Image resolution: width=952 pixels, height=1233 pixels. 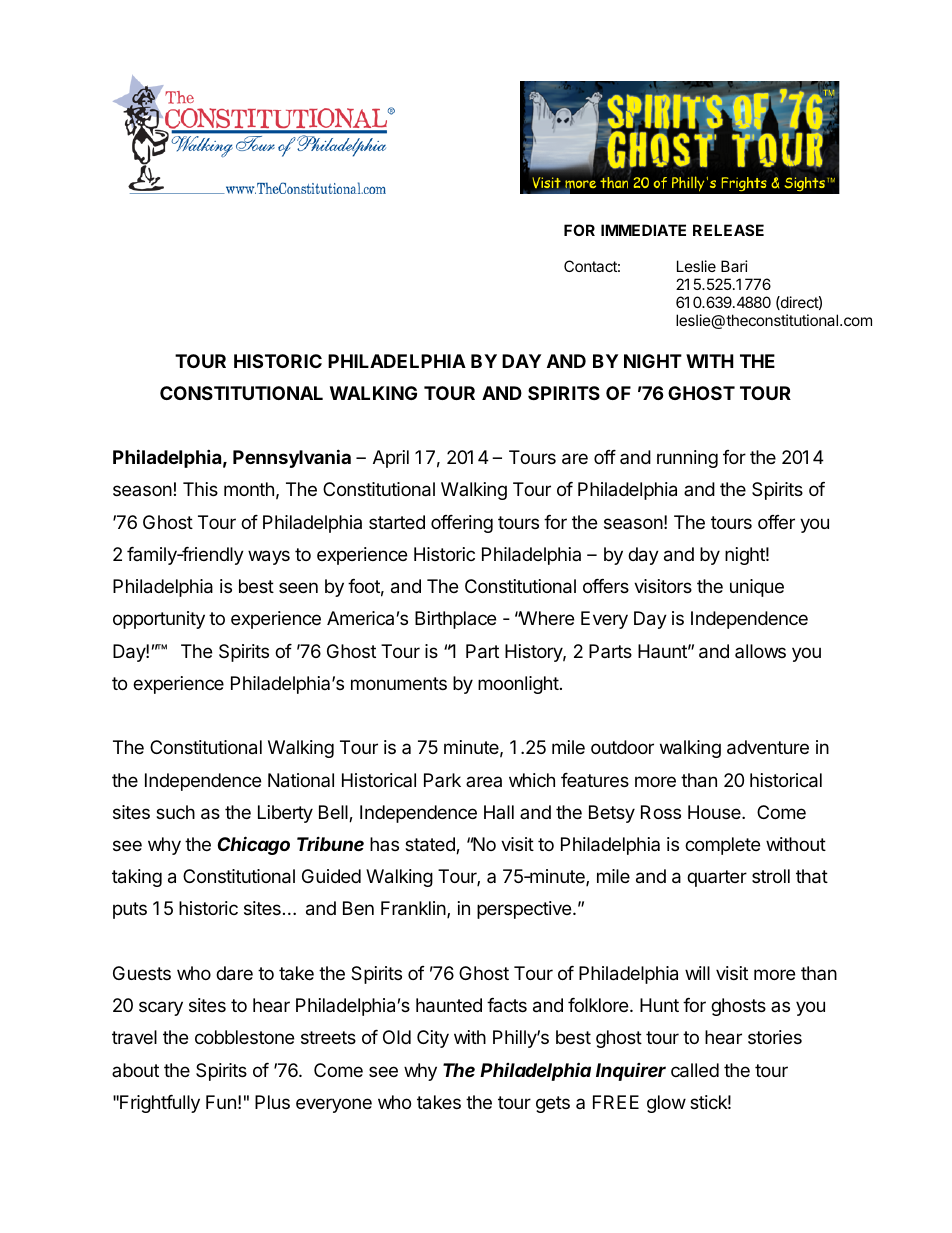 What do you see at coordinates (159, 620) in the screenshot?
I see `opportunity` at bounding box center [159, 620].
